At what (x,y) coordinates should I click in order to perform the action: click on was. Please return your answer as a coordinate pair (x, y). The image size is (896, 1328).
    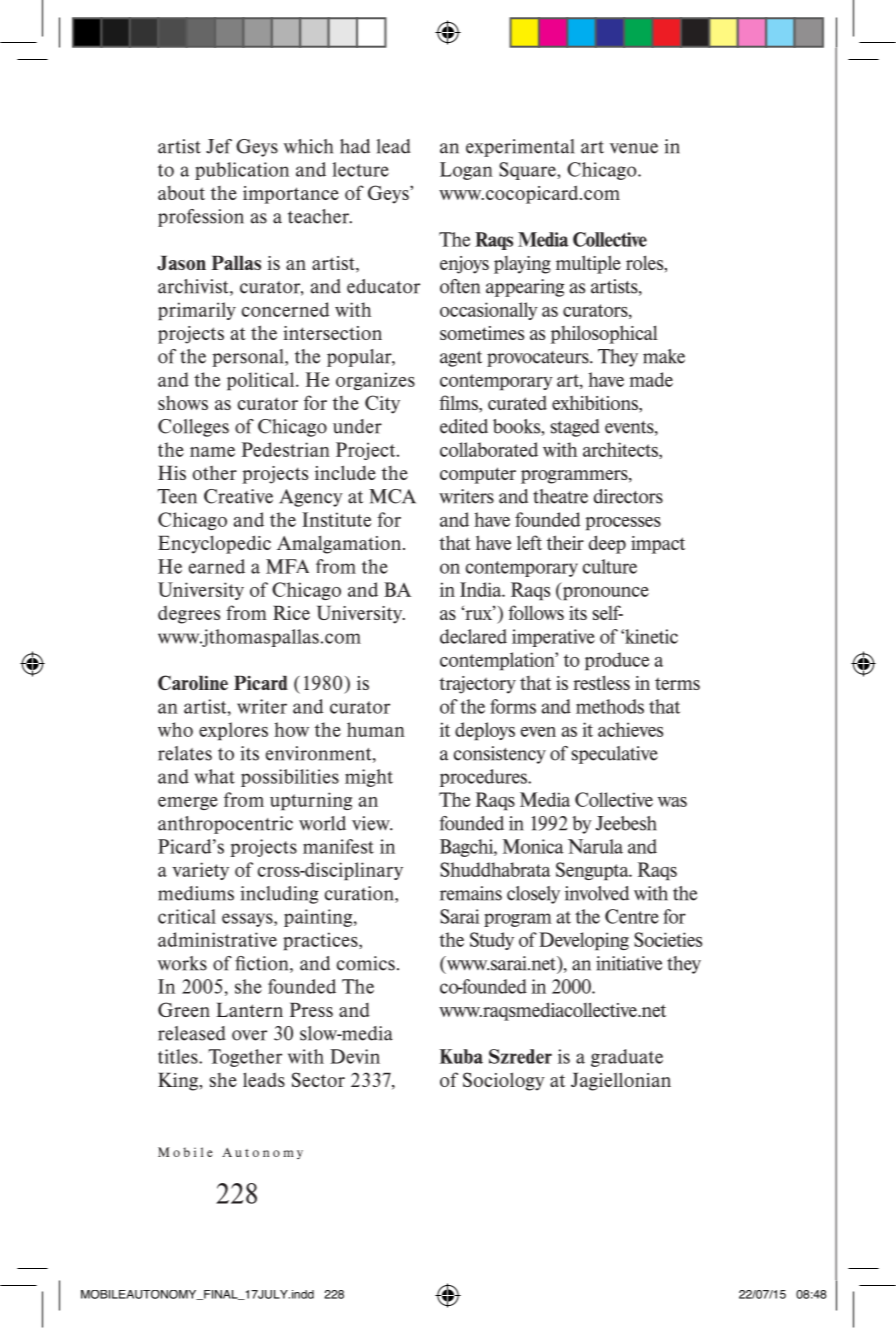
    Looking at the image, I should click on (672, 802).
